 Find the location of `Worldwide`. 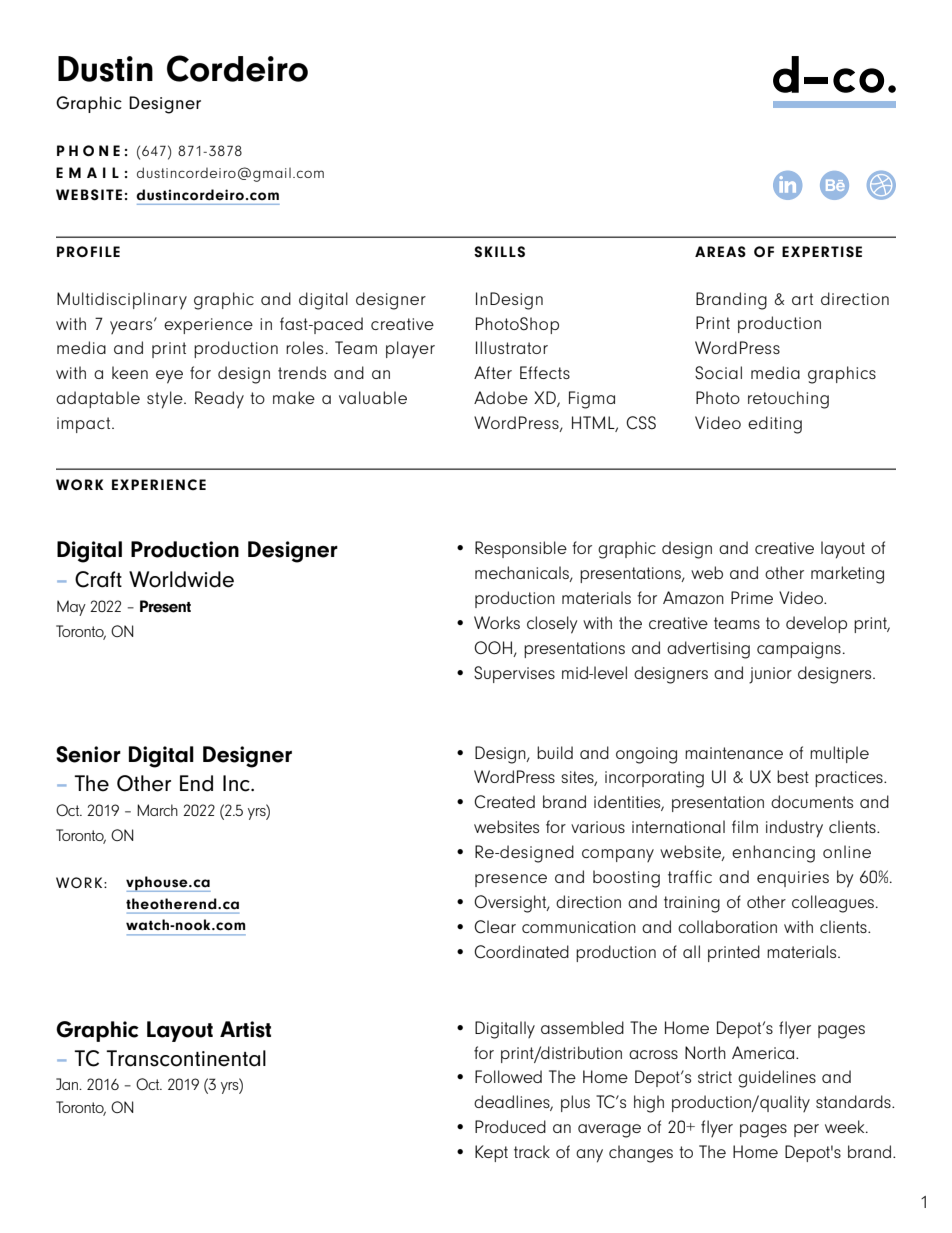

Worldwide is located at coordinates (181, 579).
